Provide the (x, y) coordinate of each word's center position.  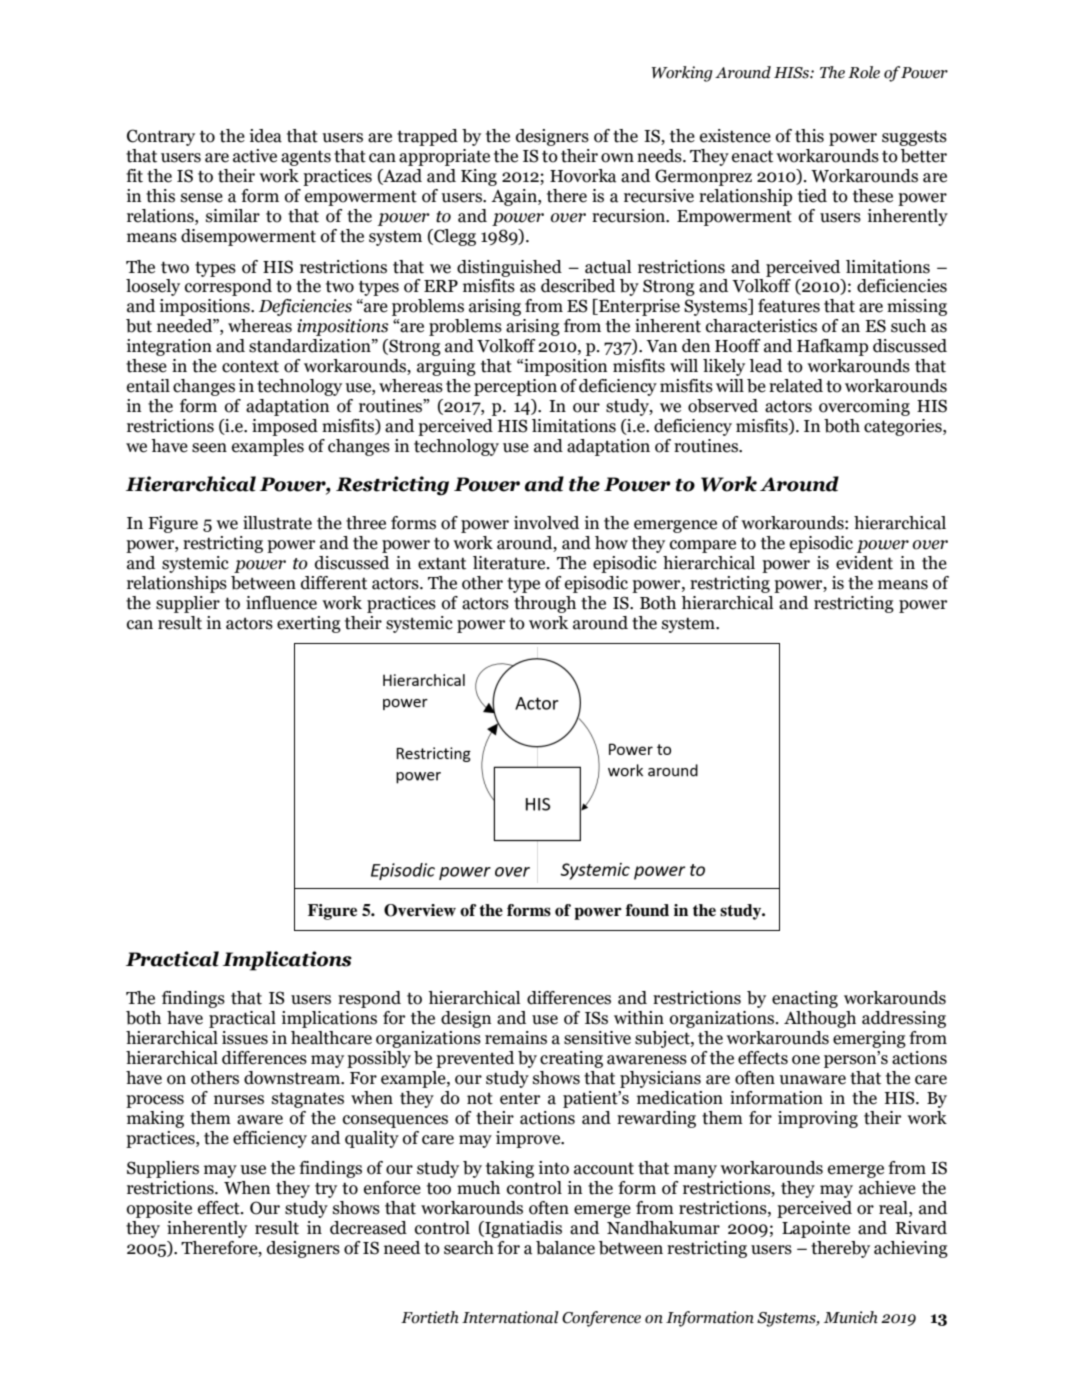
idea (266, 136)
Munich (851, 1317)
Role (864, 72)
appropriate (444, 157)
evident (864, 563)
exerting (309, 624)
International (510, 1317)
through (545, 604)
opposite (159, 1209)
